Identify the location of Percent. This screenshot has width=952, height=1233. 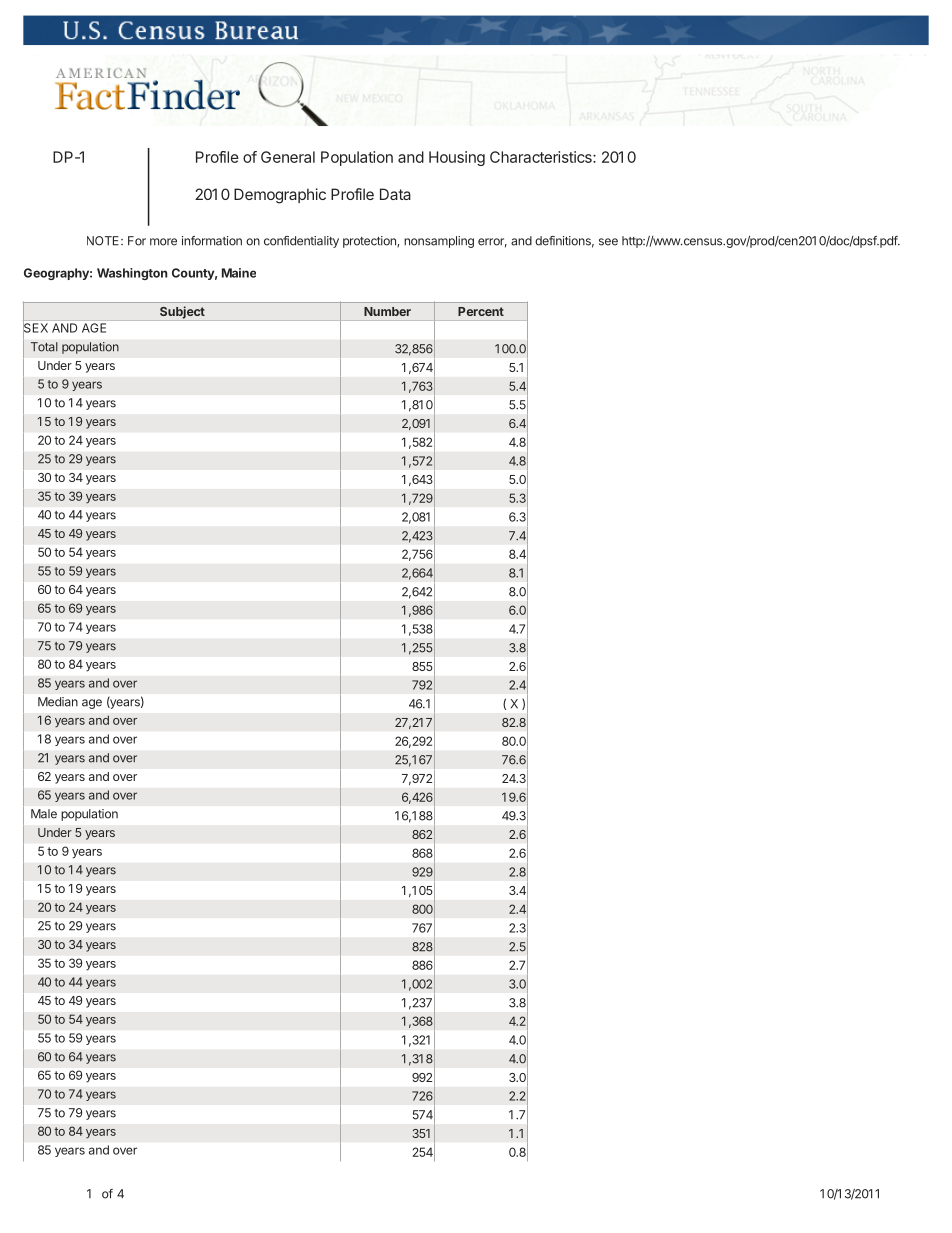
(481, 311).
